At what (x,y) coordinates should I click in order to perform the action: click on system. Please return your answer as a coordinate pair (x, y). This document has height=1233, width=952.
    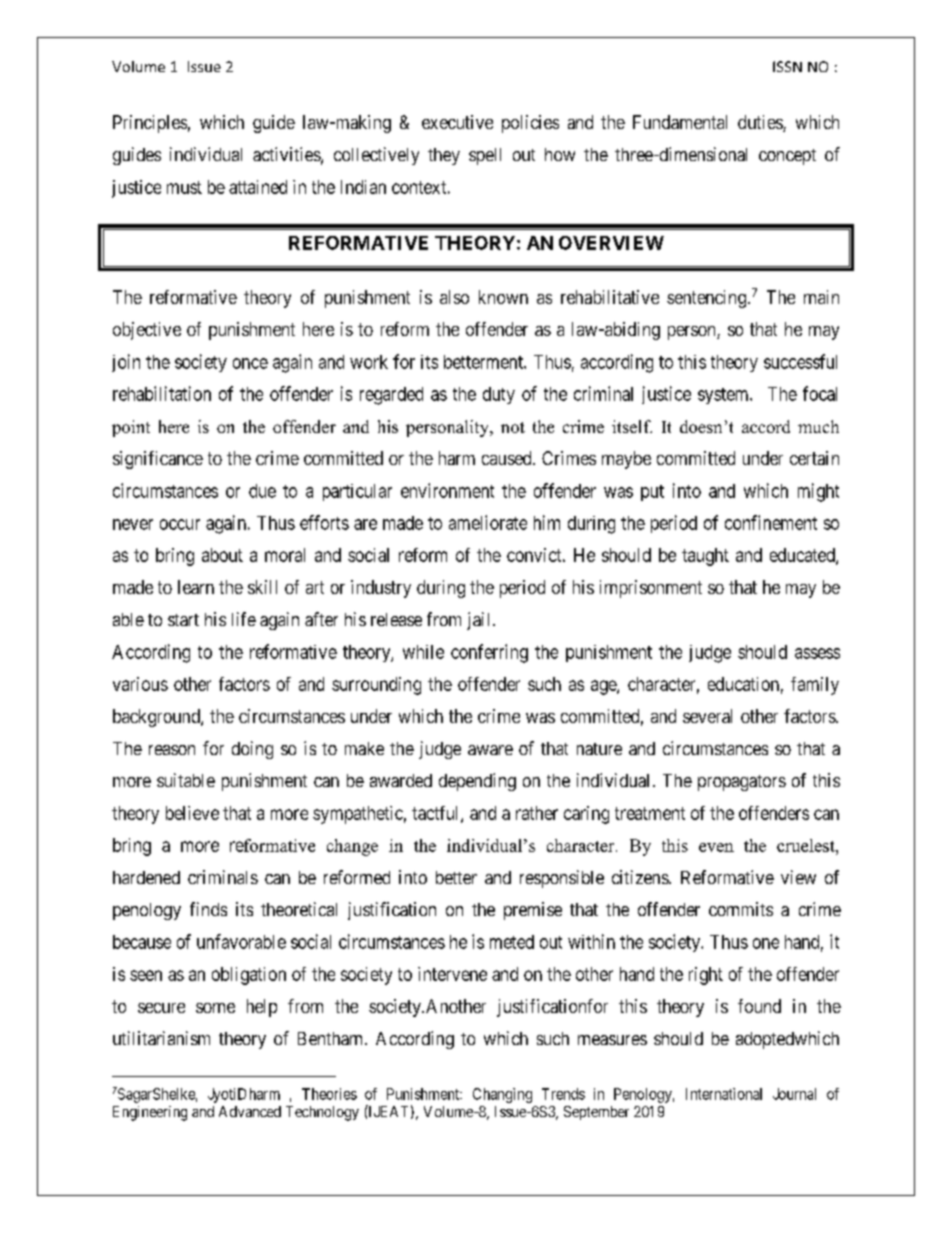
    Looking at the image, I should click on (724, 396).
